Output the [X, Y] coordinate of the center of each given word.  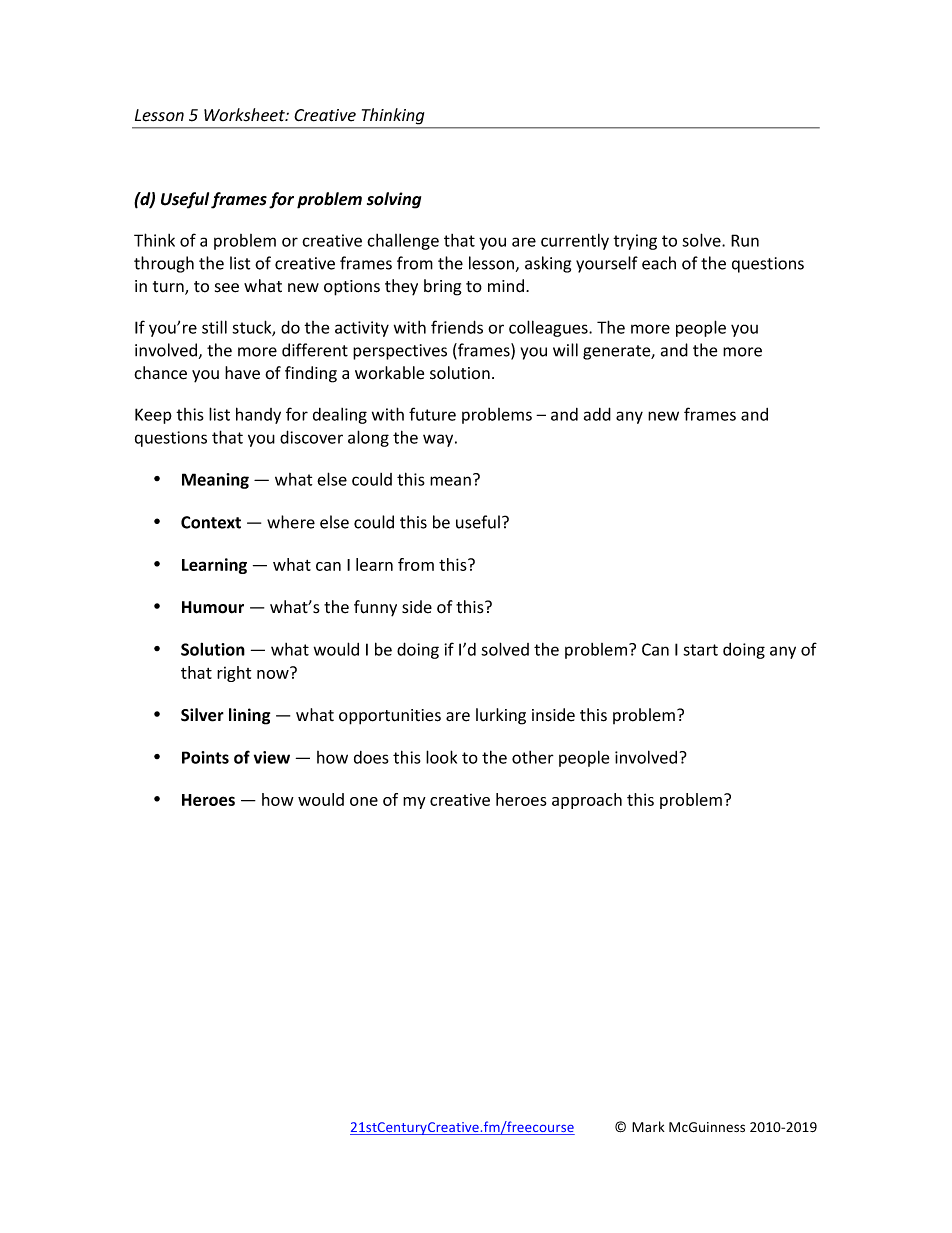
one [364, 801]
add [597, 414]
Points [205, 757]
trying [635, 242]
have [242, 373]
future [432, 414]
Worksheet [245, 115]
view [272, 757]
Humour [213, 607]
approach [587, 801]
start [700, 650]
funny [375, 608]
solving [394, 200]
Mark [648, 1126]
